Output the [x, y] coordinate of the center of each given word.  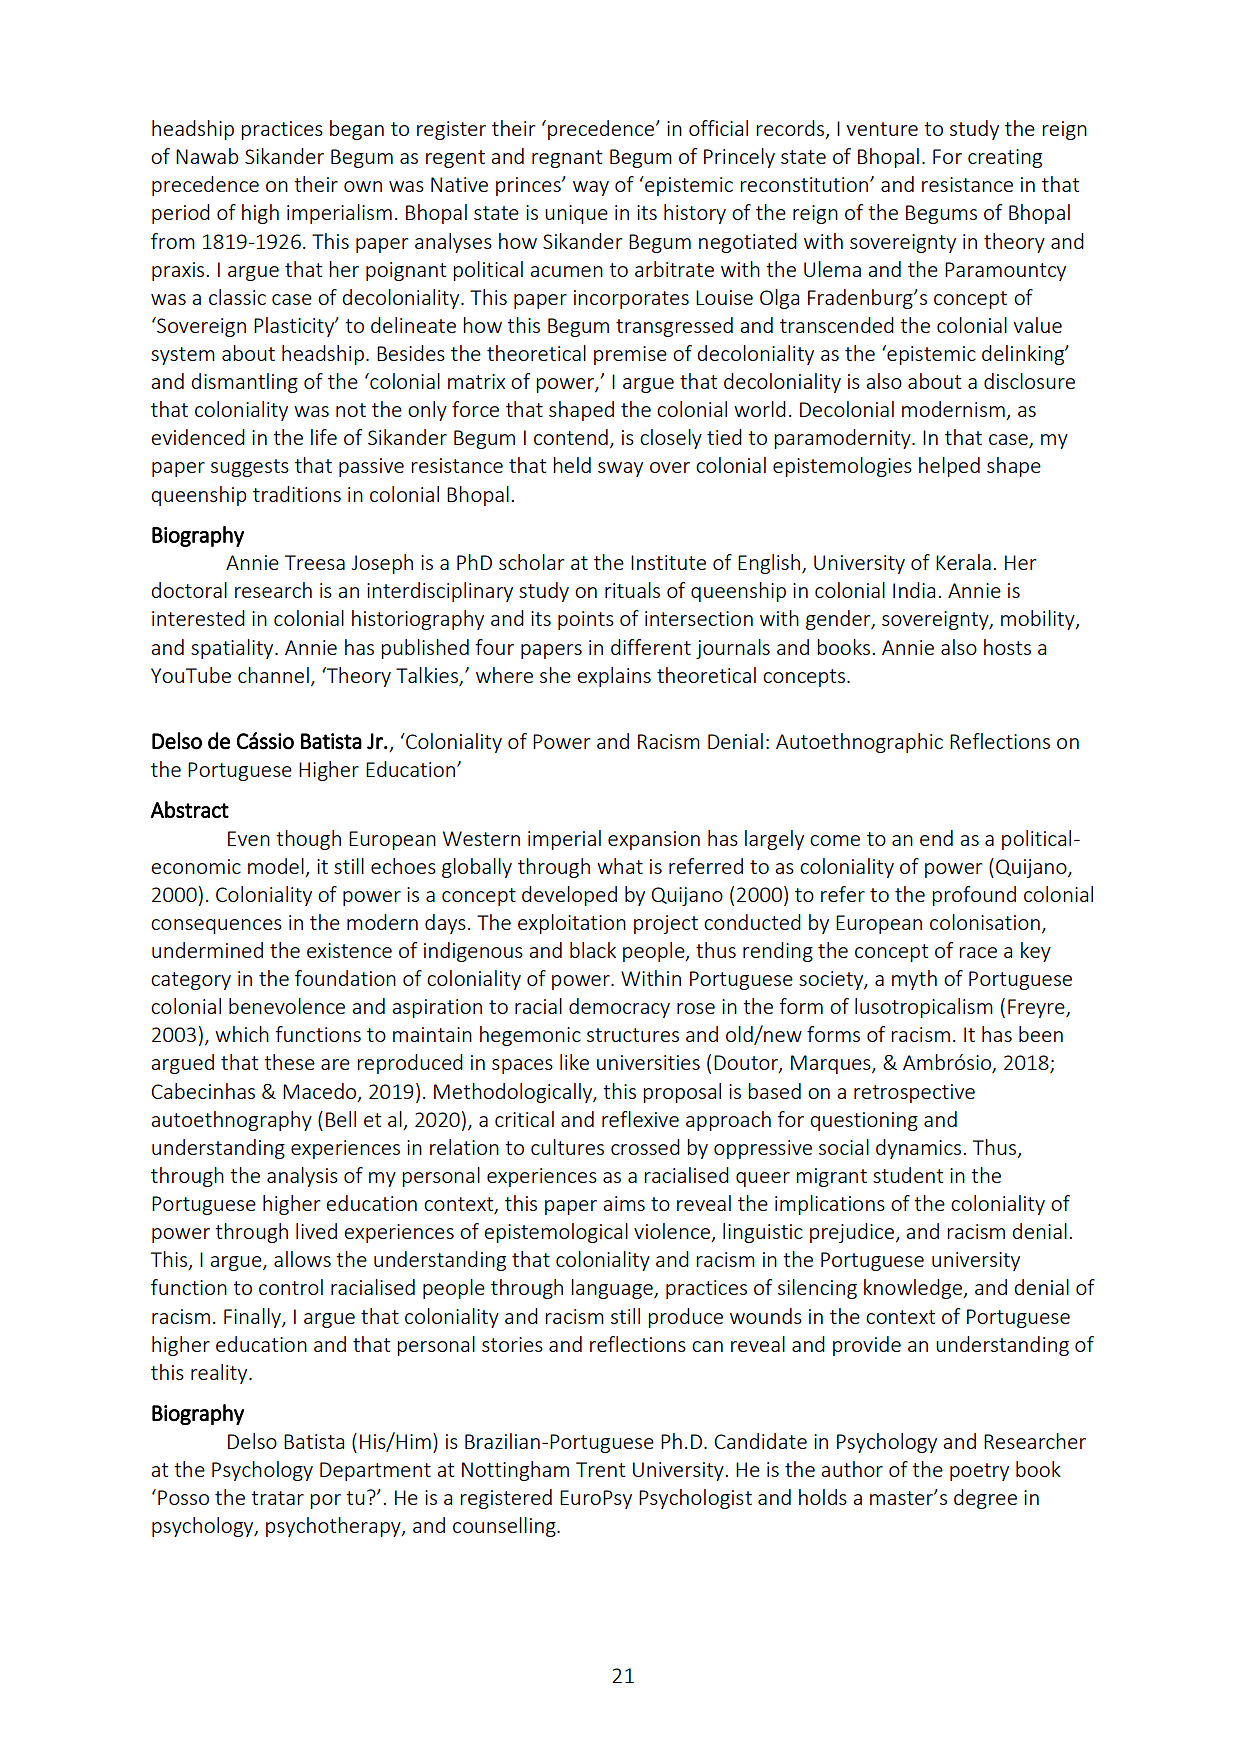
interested [198, 618]
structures [633, 1035]
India [914, 590]
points [586, 620]
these [289, 1062]
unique [576, 214]
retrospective [914, 1093]
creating [1005, 158]
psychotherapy [334, 1527]
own [363, 186]
